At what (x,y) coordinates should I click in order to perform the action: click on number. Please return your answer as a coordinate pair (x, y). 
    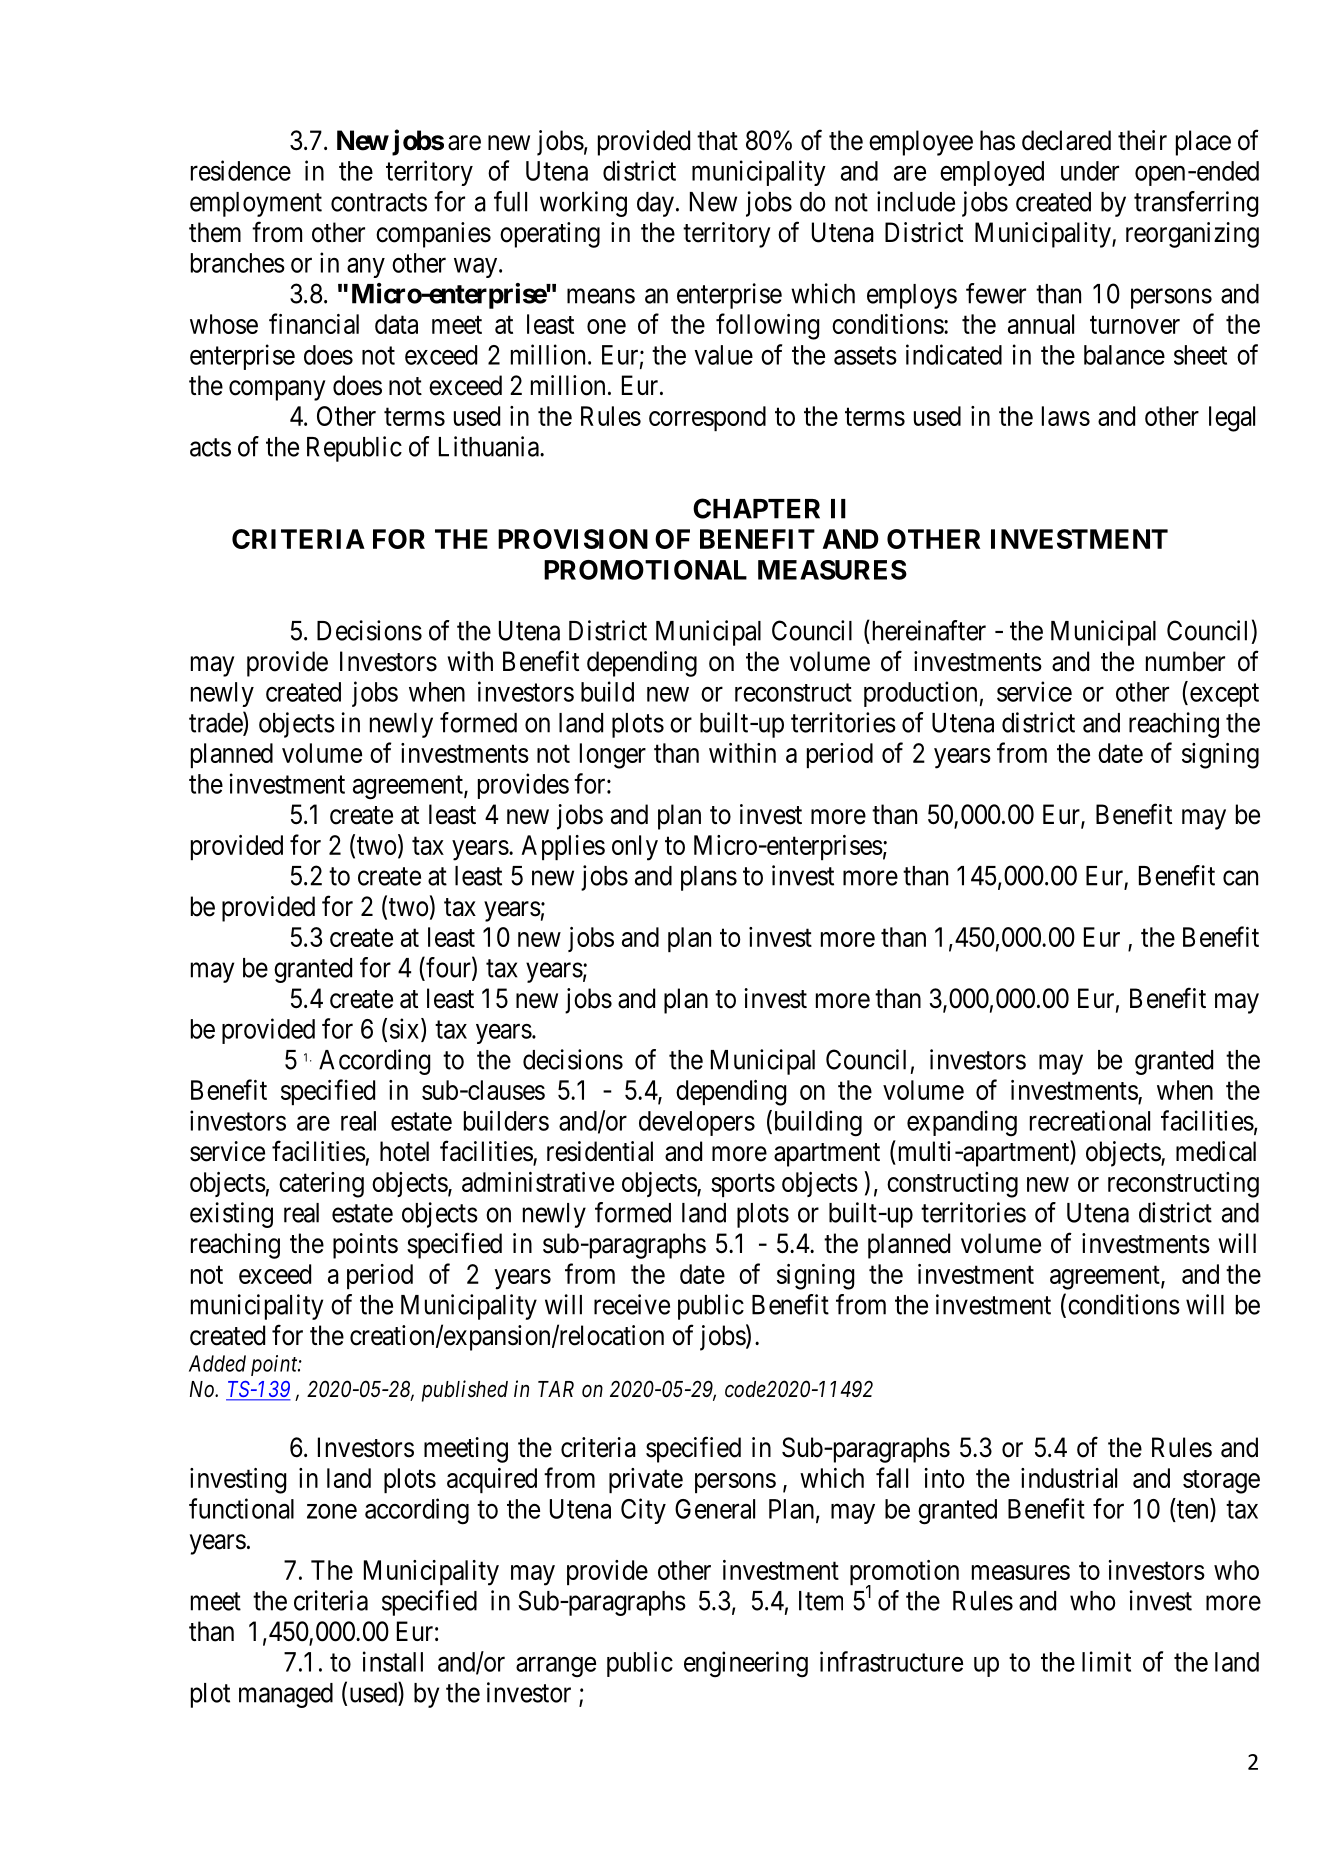
    Looking at the image, I should click on (1185, 661).
